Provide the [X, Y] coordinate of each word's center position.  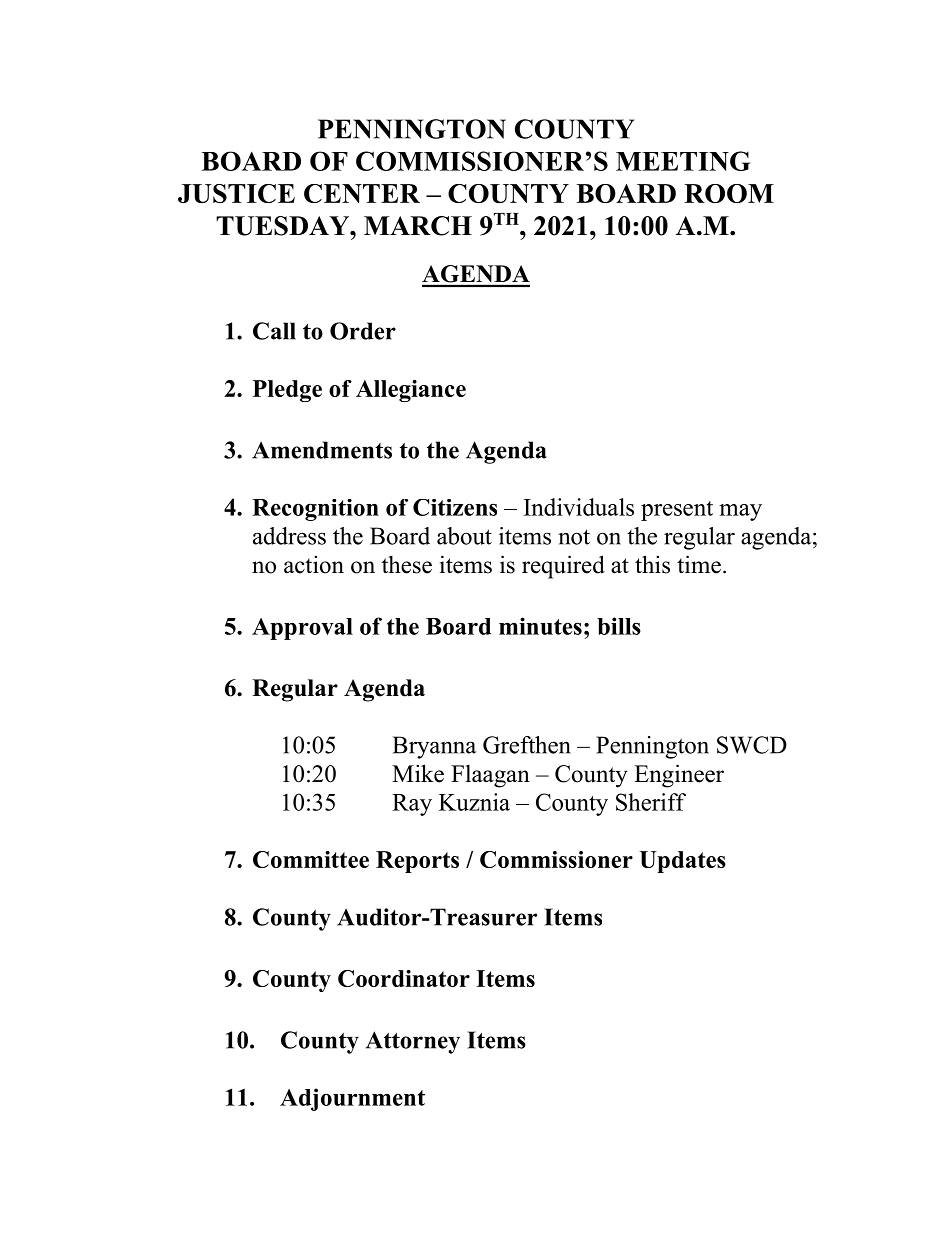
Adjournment [352, 1099]
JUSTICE [236, 193]
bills [619, 626]
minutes [540, 626]
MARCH [418, 226]
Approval [302, 629]
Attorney [413, 1042]
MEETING [683, 161]
